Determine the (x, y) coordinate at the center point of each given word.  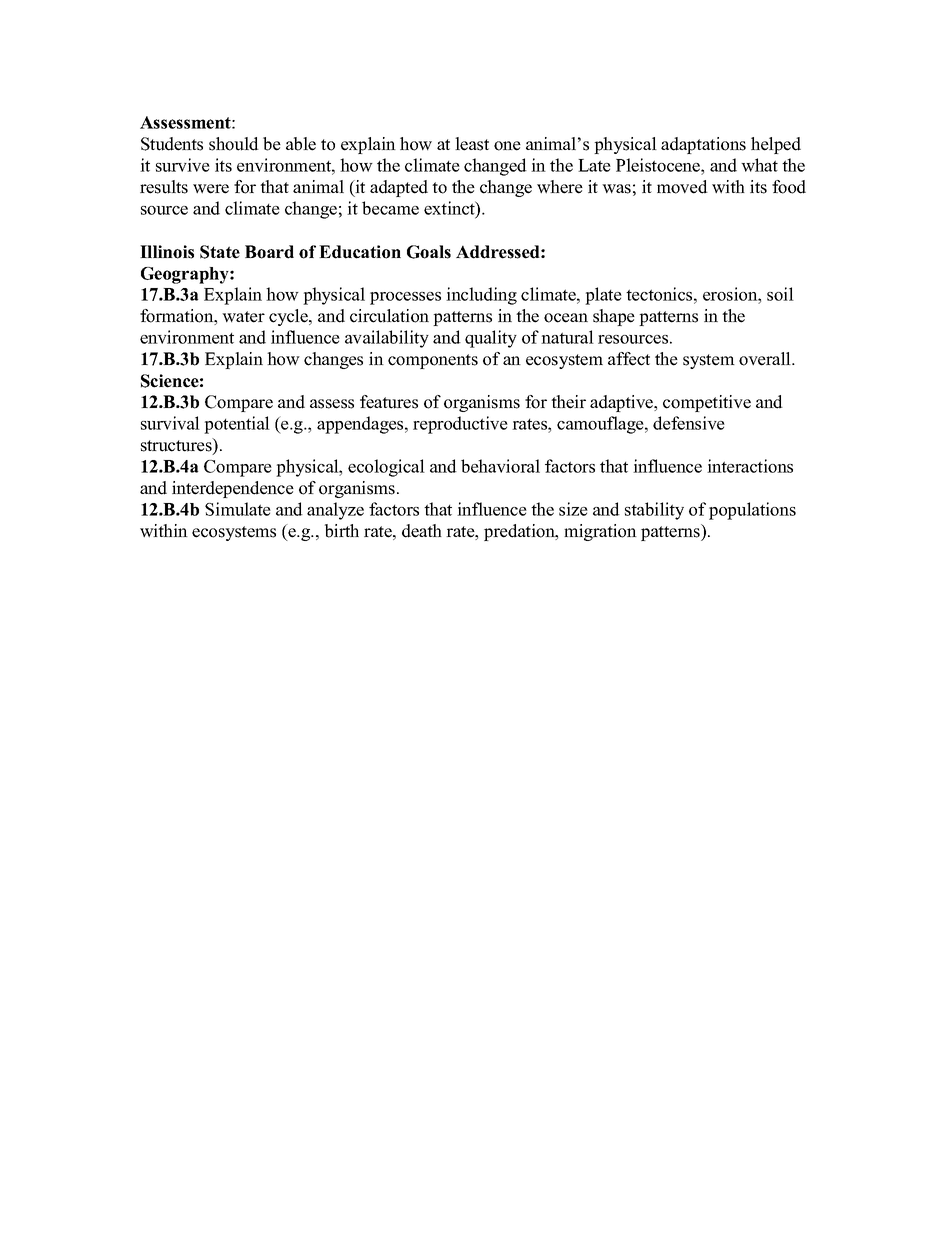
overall (766, 359)
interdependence (233, 489)
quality (491, 339)
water (243, 317)
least (472, 144)
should (234, 144)
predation (520, 532)
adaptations (703, 145)
